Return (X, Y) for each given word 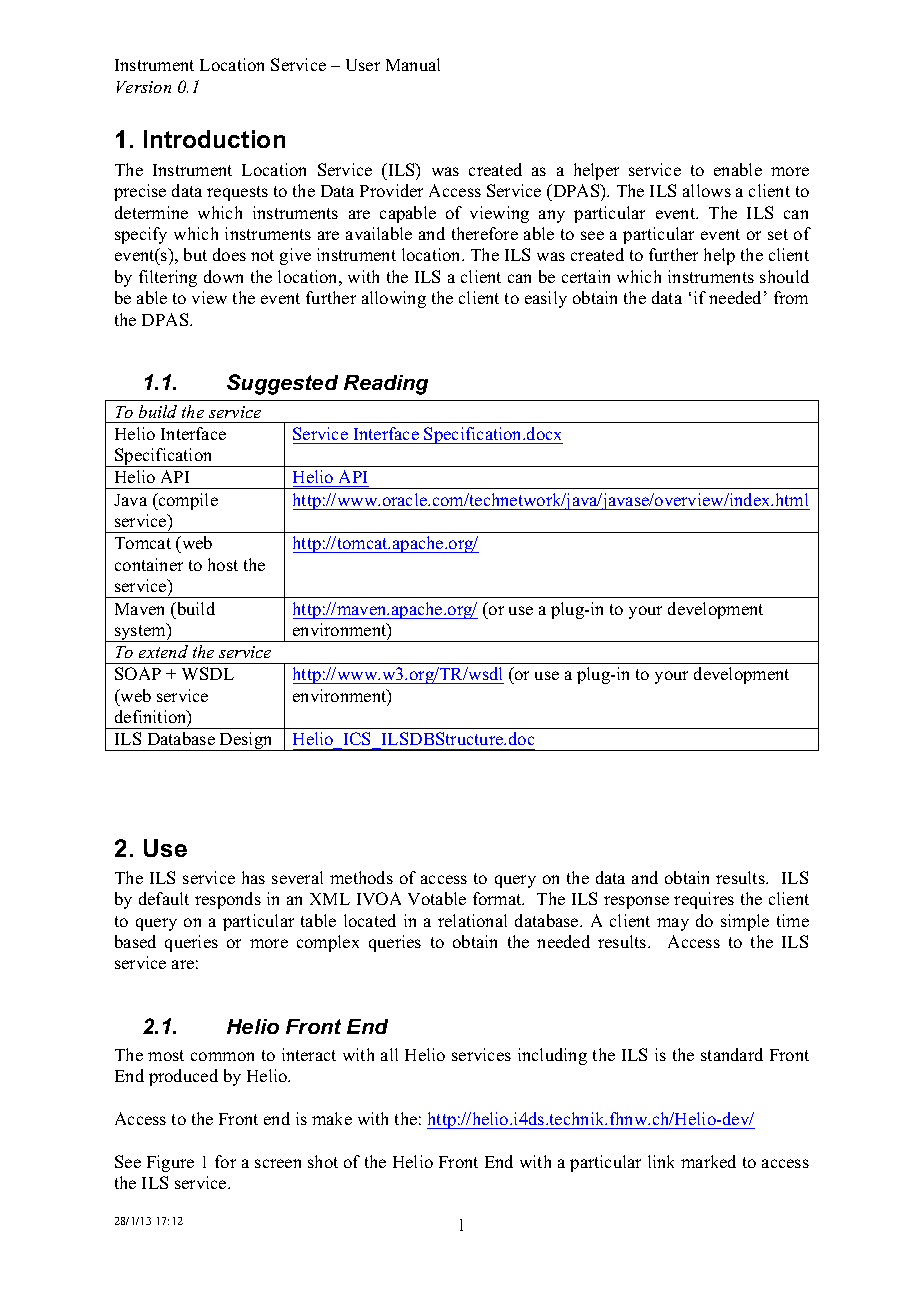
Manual (413, 64)
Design (246, 741)
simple (745, 922)
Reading (386, 385)
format (498, 898)
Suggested (282, 384)
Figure (170, 1163)
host (223, 564)
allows (707, 190)
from (791, 297)
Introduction (214, 139)
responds (228, 900)
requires (704, 900)
